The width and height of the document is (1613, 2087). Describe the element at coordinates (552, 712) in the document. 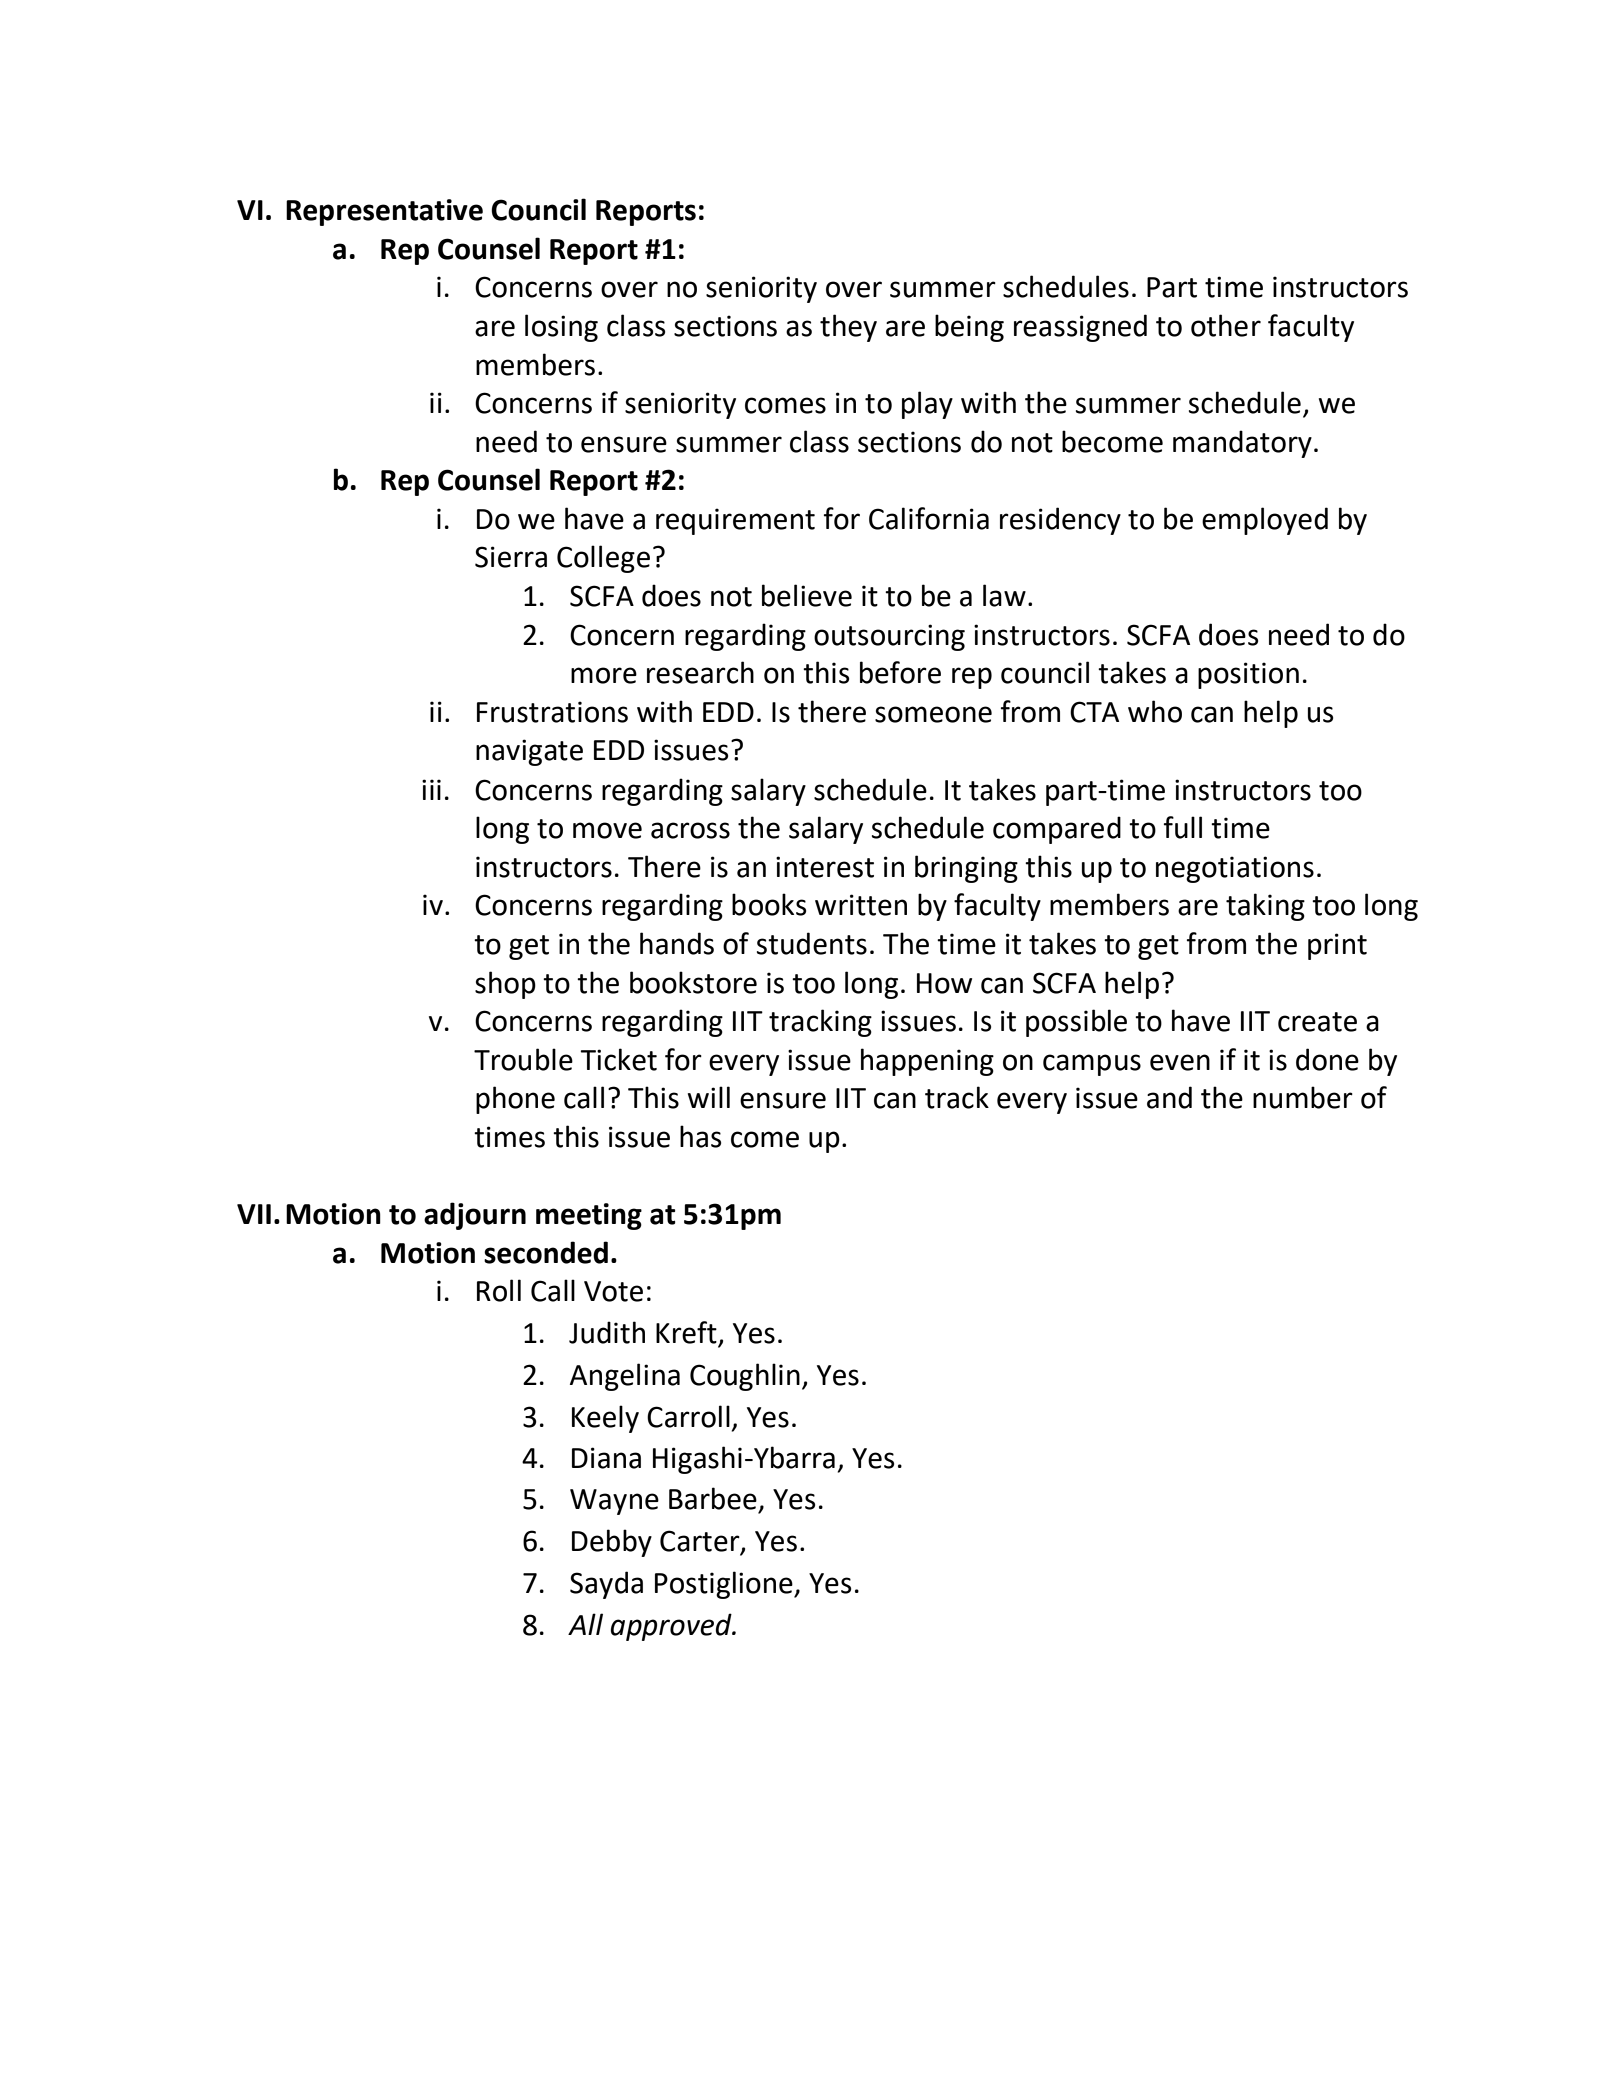

I see `Frustrations` at that location.
